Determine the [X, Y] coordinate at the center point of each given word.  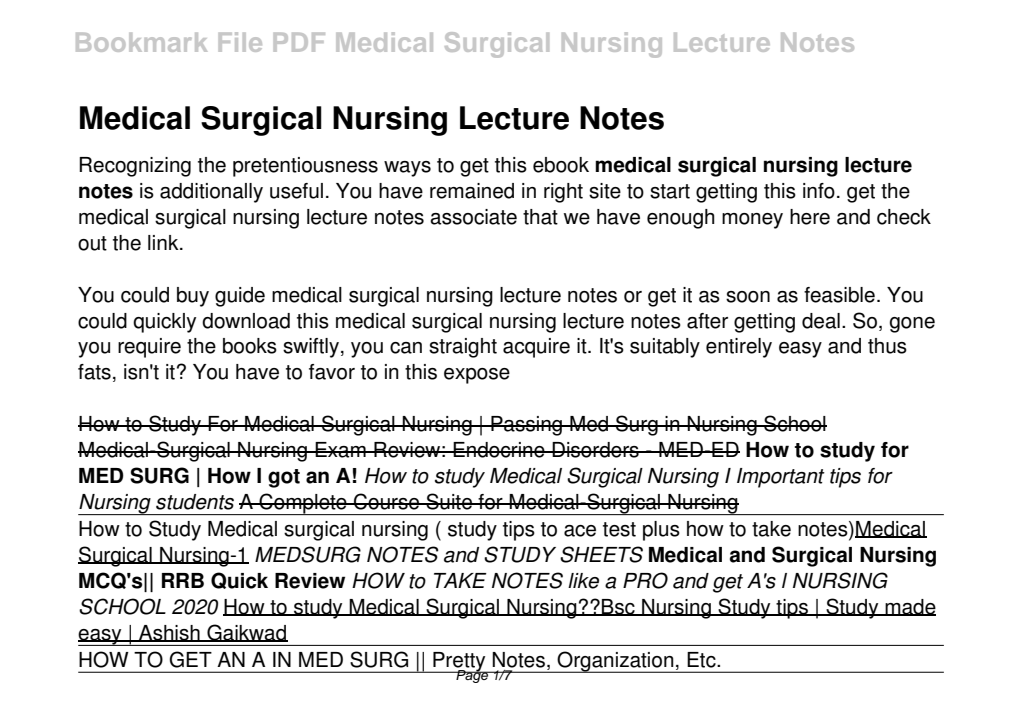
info [819, 191]
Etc [702, 660]
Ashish [169, 633]
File [240, 42]
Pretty [459, 662]
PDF [299, 42]
